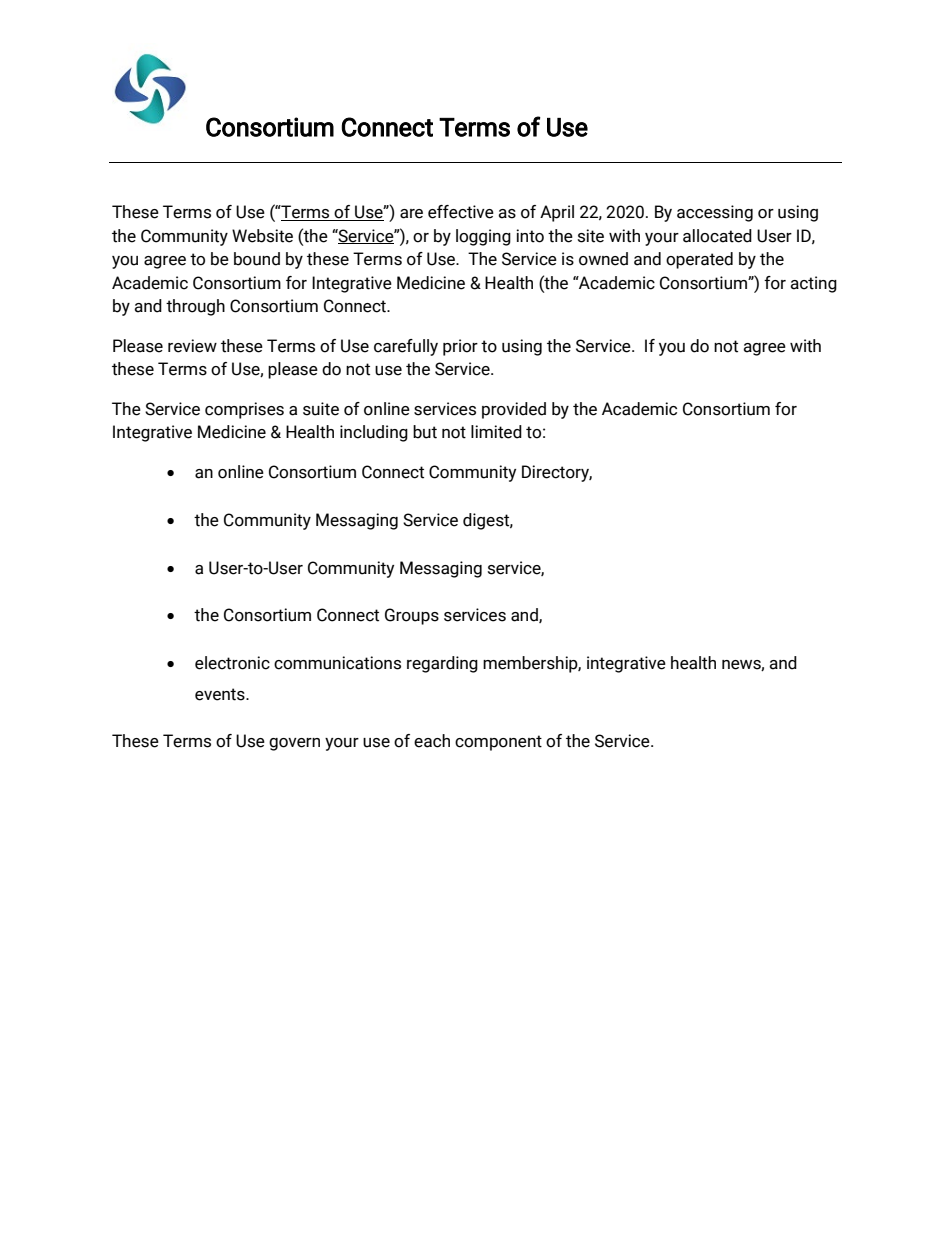 This image has width=952, height=1233. I want to click on Groups, so click(412, 616).
